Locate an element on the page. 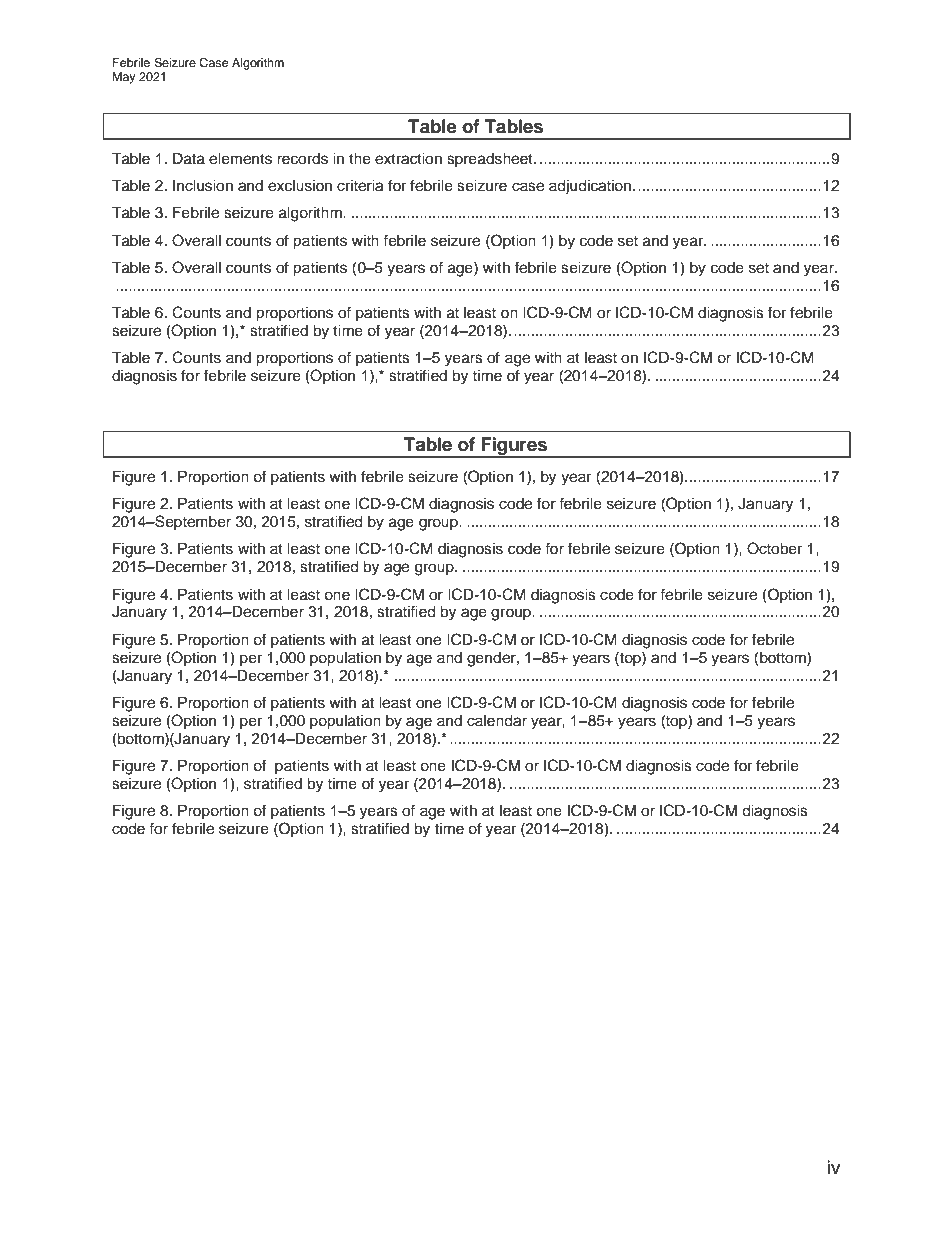  extraction is located at coordinates (408, 159).
